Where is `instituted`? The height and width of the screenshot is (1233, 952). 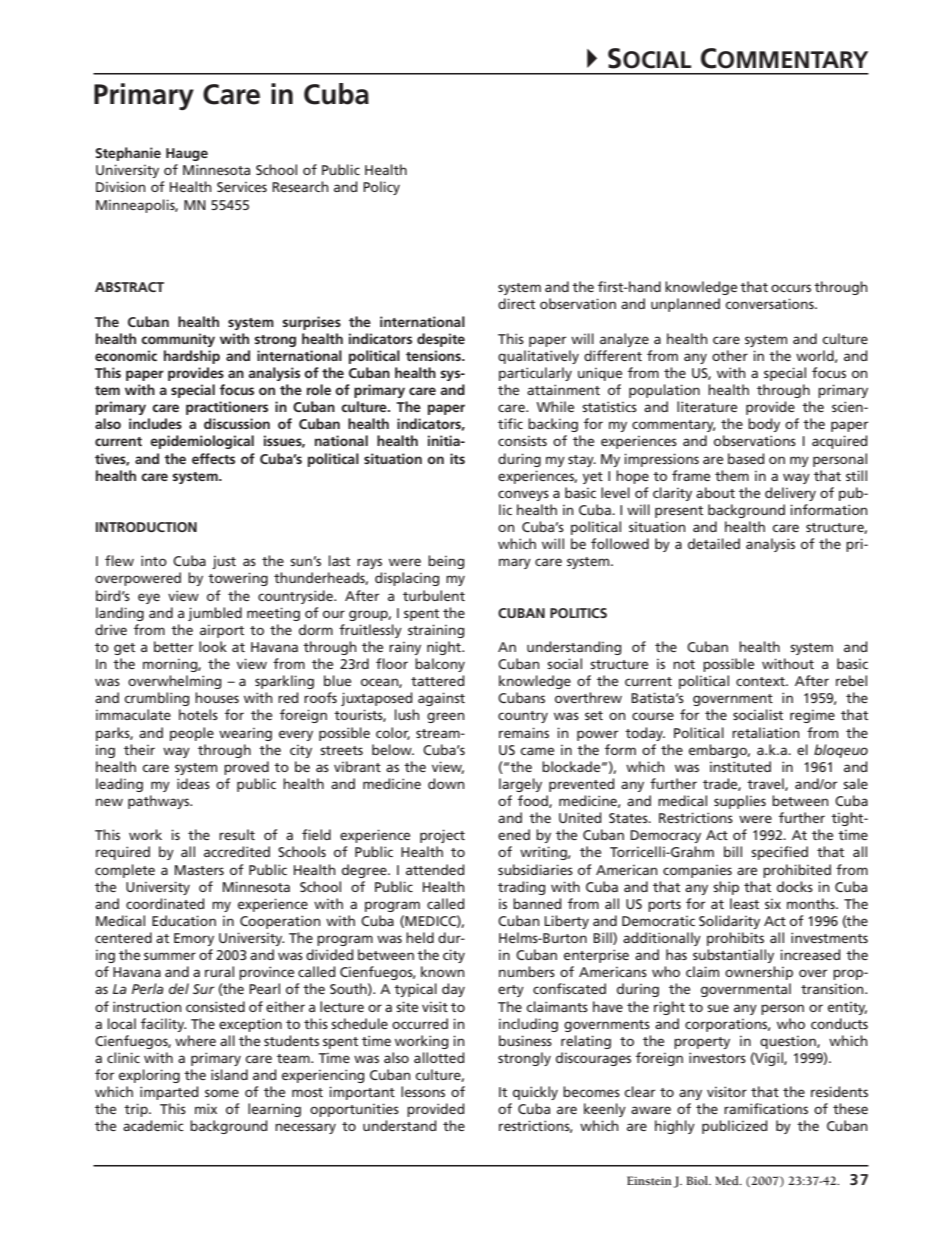
instituted is located at coordinates (740, 766).
